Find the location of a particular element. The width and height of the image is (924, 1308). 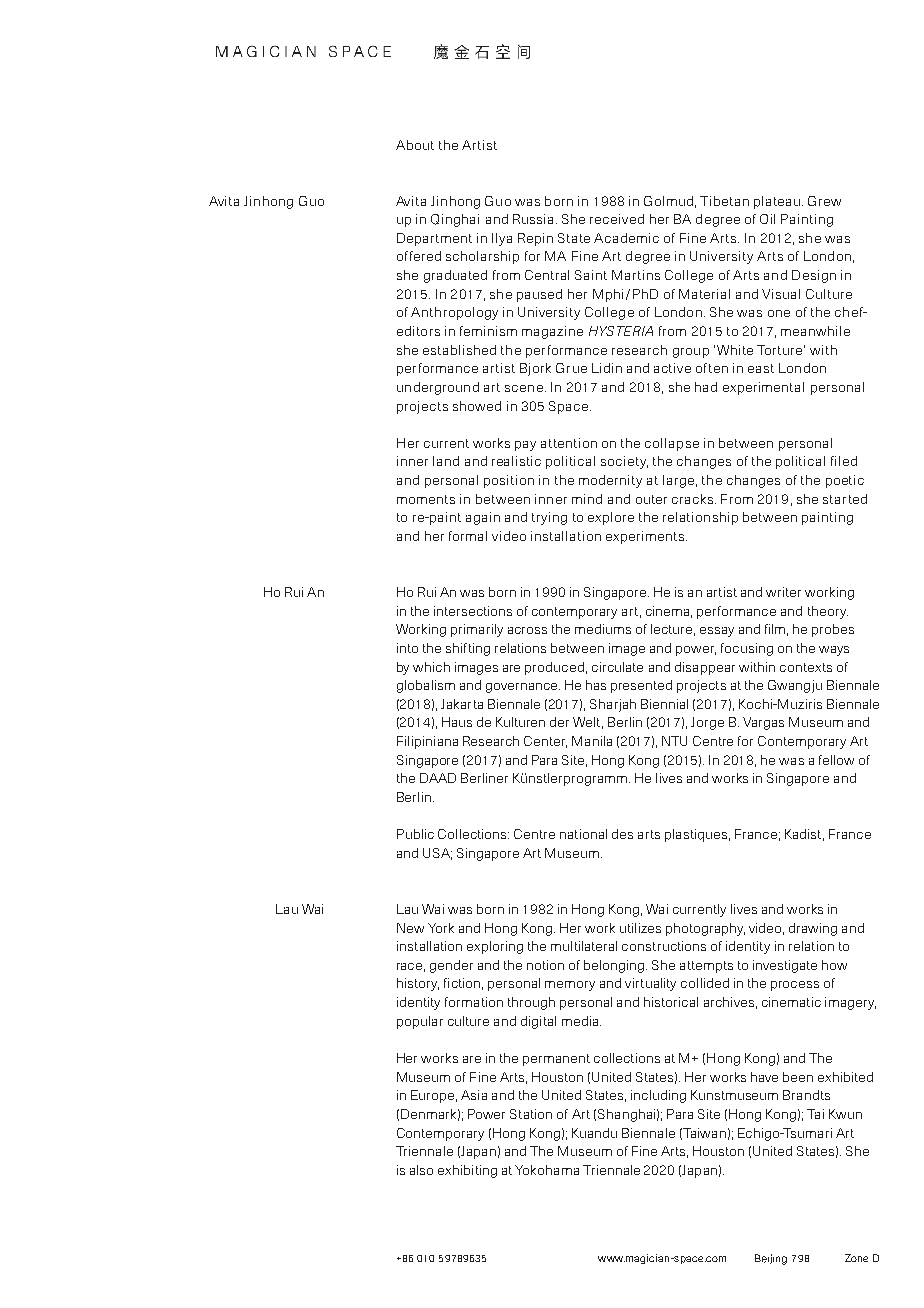

investigate is located at coordinates (785, 966).
